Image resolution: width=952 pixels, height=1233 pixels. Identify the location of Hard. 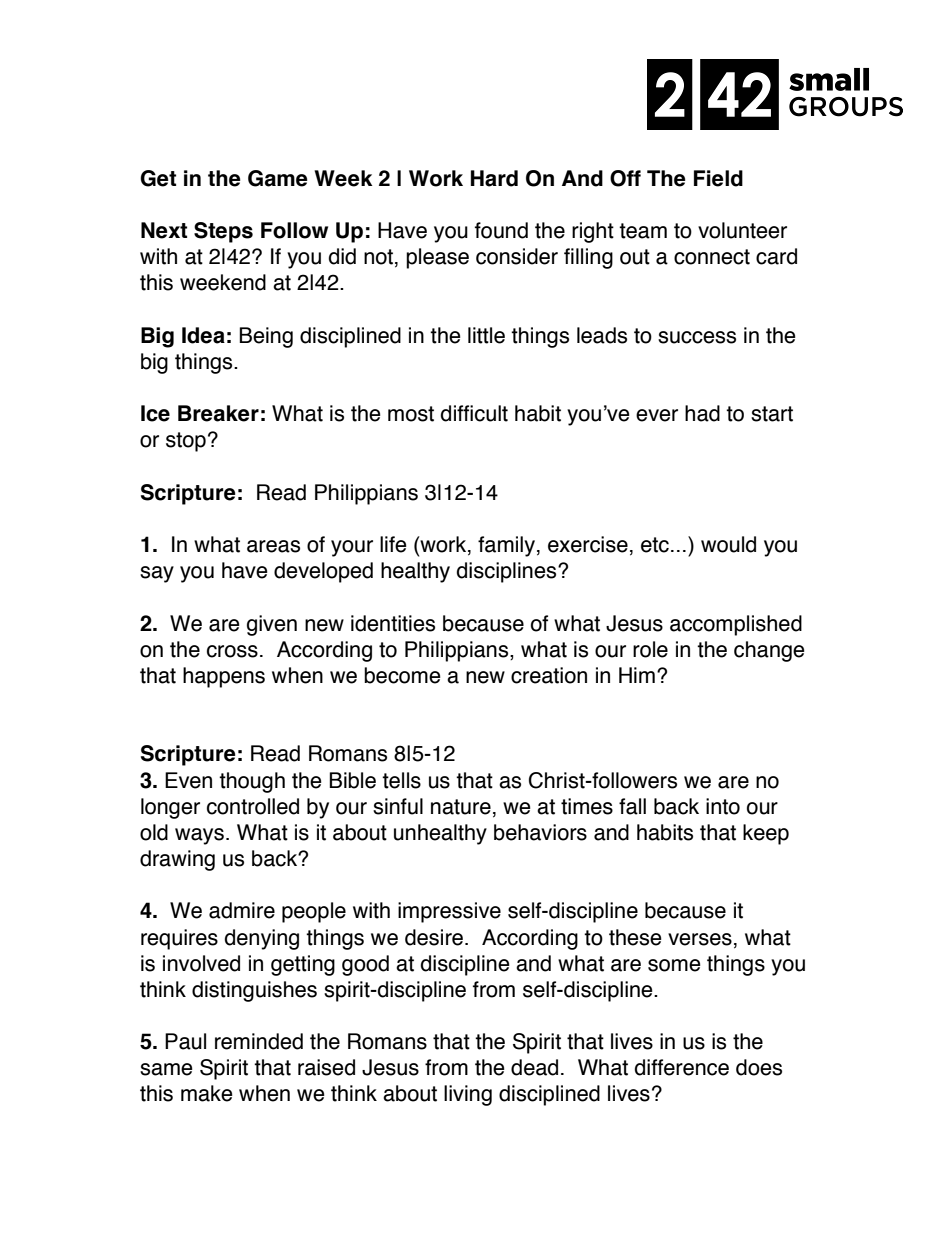
(494, 178).
